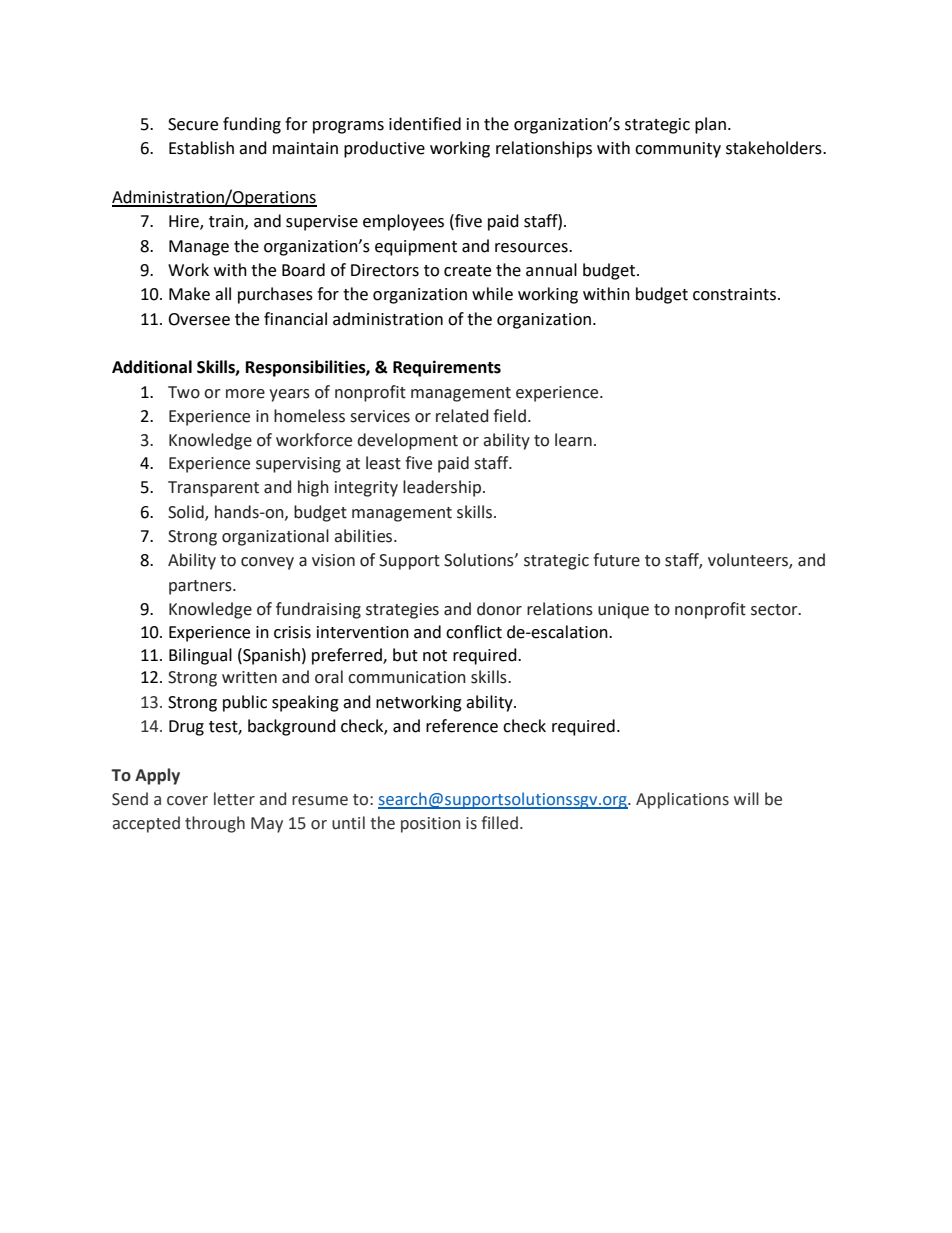 Image resolution: width=952 pixels, height=1233 pixels. Describe the element at coordinates (201, 148) in the screenshot. I see `Establish` at that location.
